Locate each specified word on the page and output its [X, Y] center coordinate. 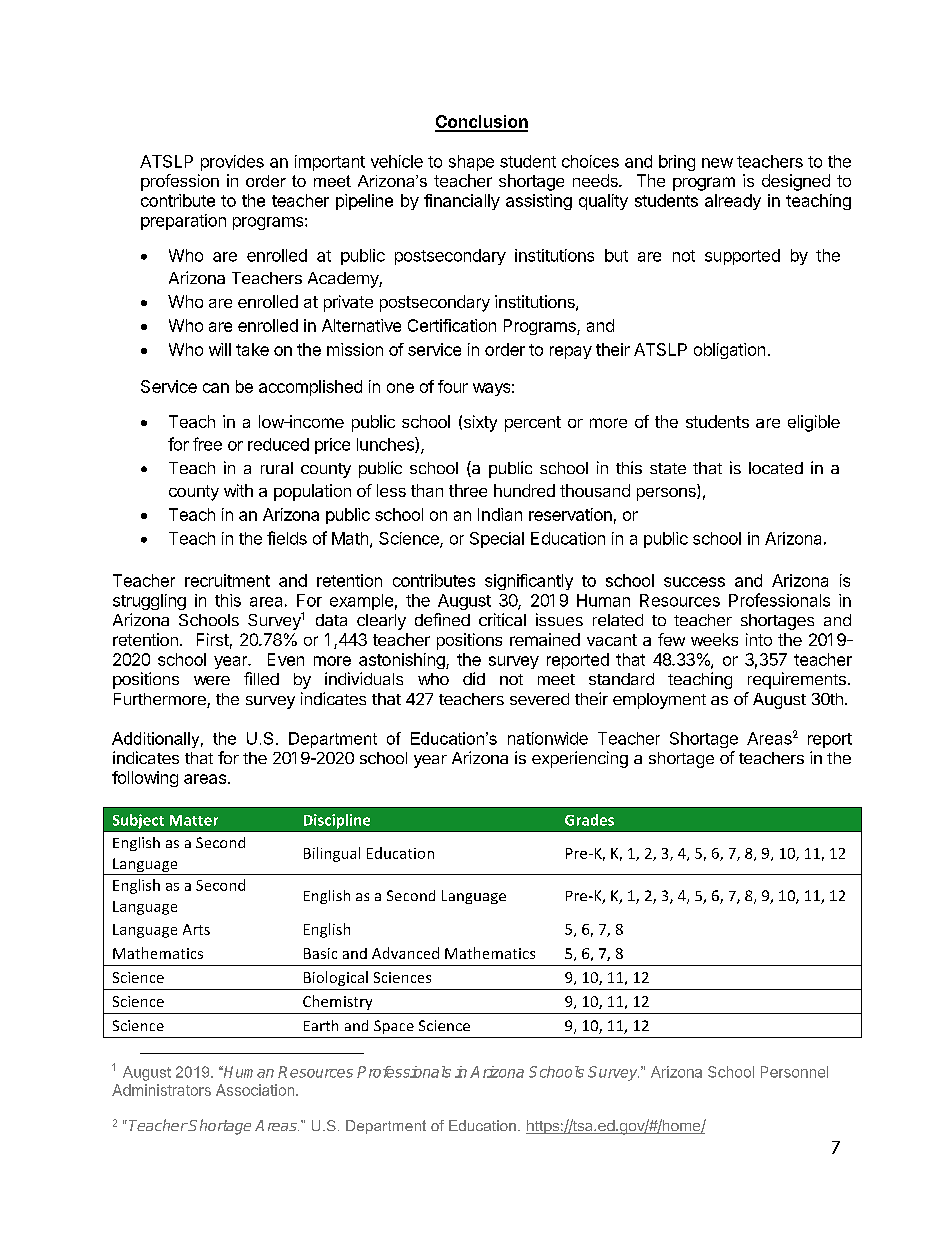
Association [256, 1090]
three [468, 490]
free [207, 444]
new [717, 163]
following [145, 779]
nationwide [548, 738]
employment [659, 701]
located [776, 468]
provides [232, 163]
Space [394, 1027]
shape [471, 163]
